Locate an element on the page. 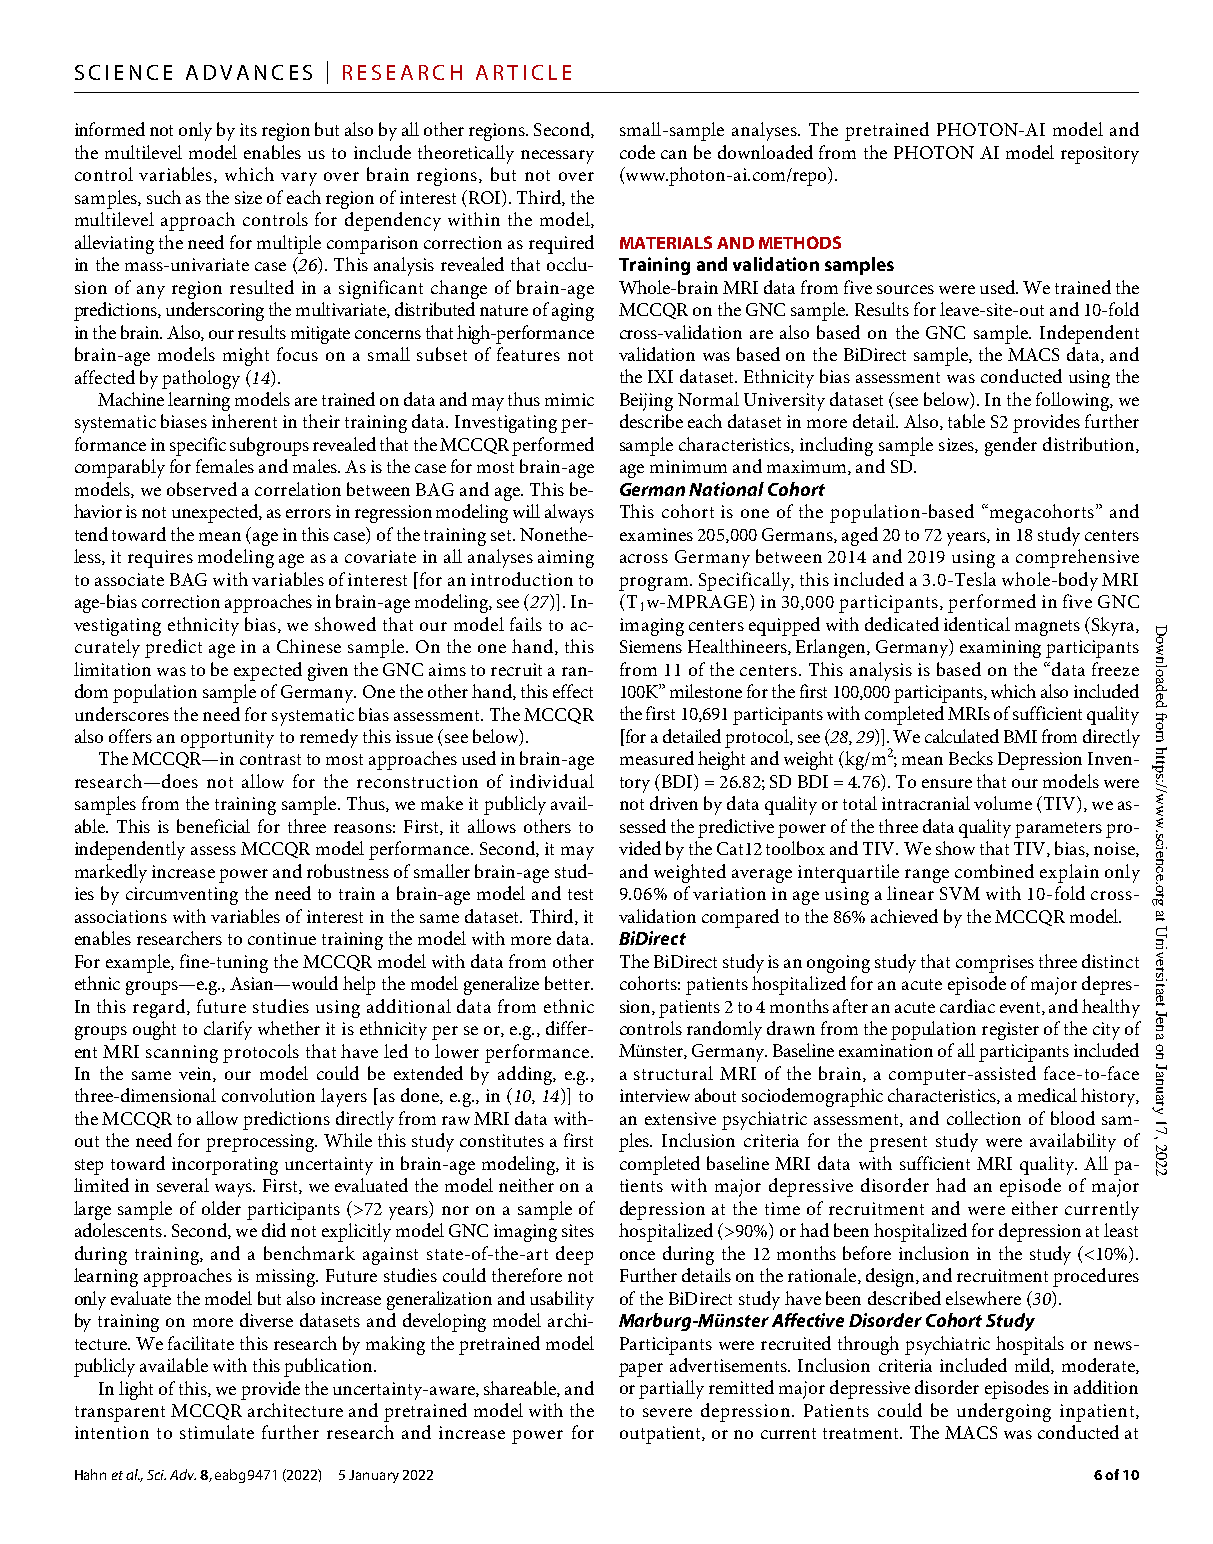 This page has width=1213, height=1544. individual is located at coordinates (552, 781).
